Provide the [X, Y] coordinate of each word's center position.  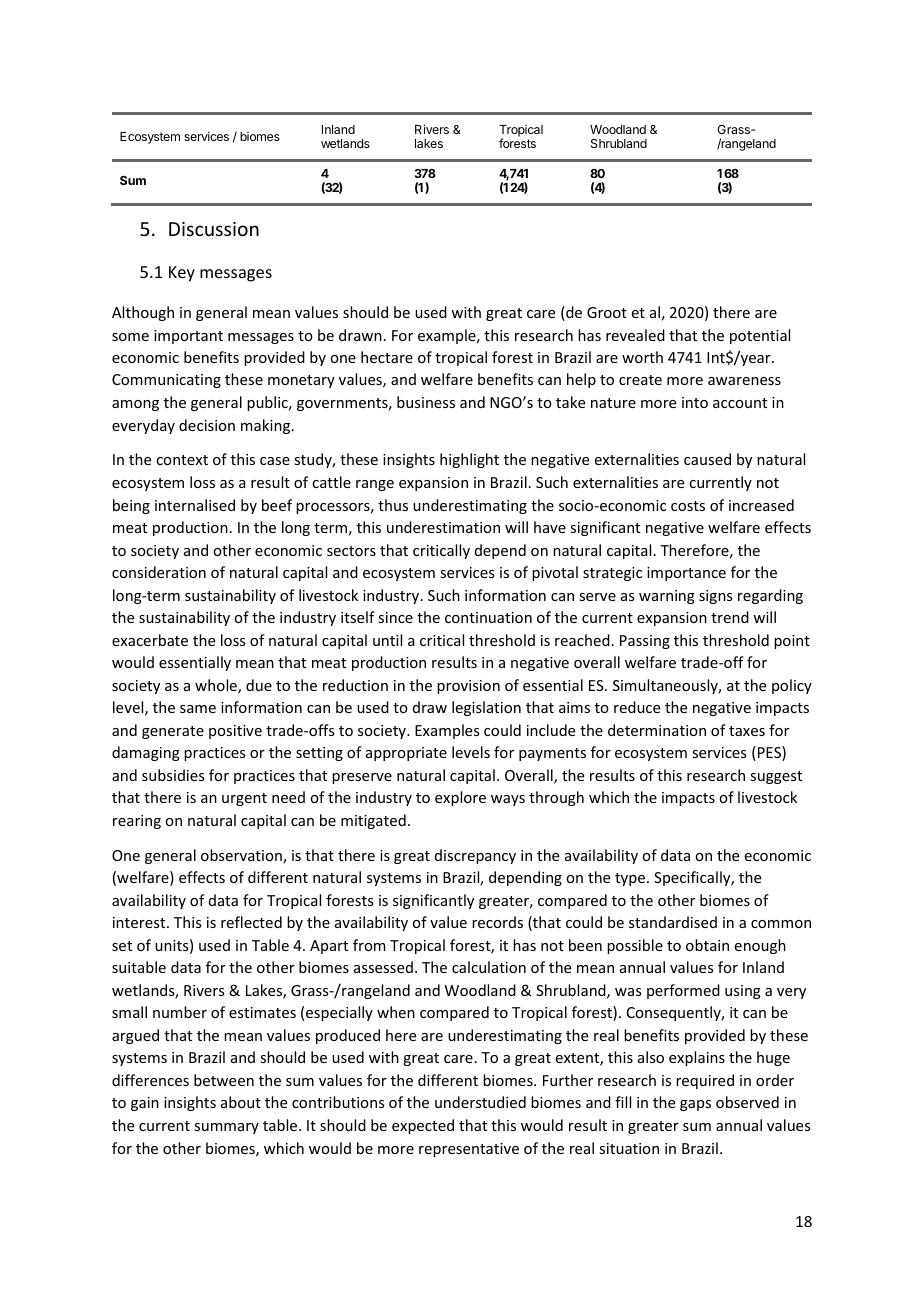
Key [182, 274]
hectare [387, 357]
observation [242, 856]
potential [760, 336]
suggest [776, 777]
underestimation [443, 527]
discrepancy [475, 856]
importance [686, 574]
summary [226, 1128]
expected [423, 1126]
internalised [195, 505]
